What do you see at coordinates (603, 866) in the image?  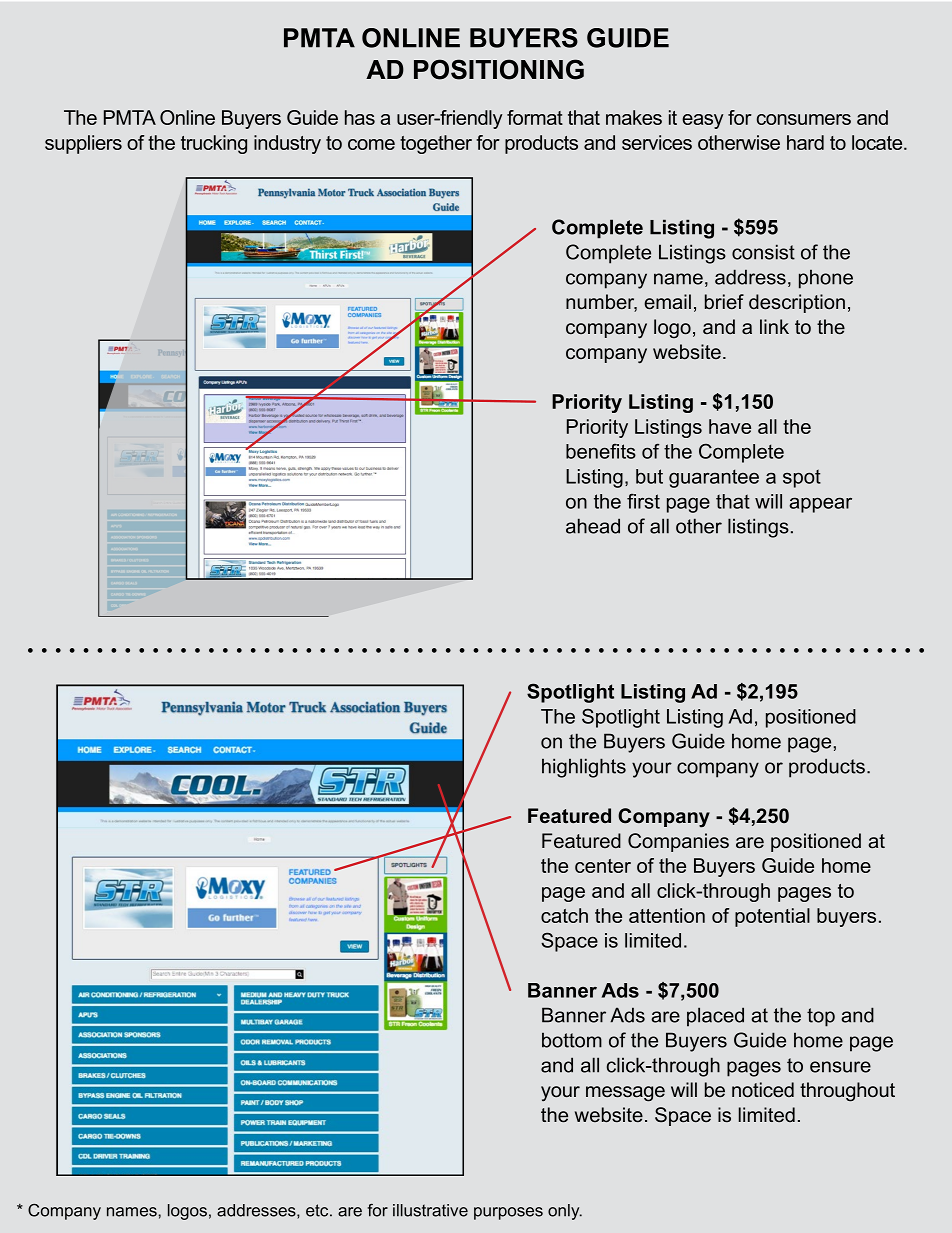 I see `center` at bounding box center [603, 866].
